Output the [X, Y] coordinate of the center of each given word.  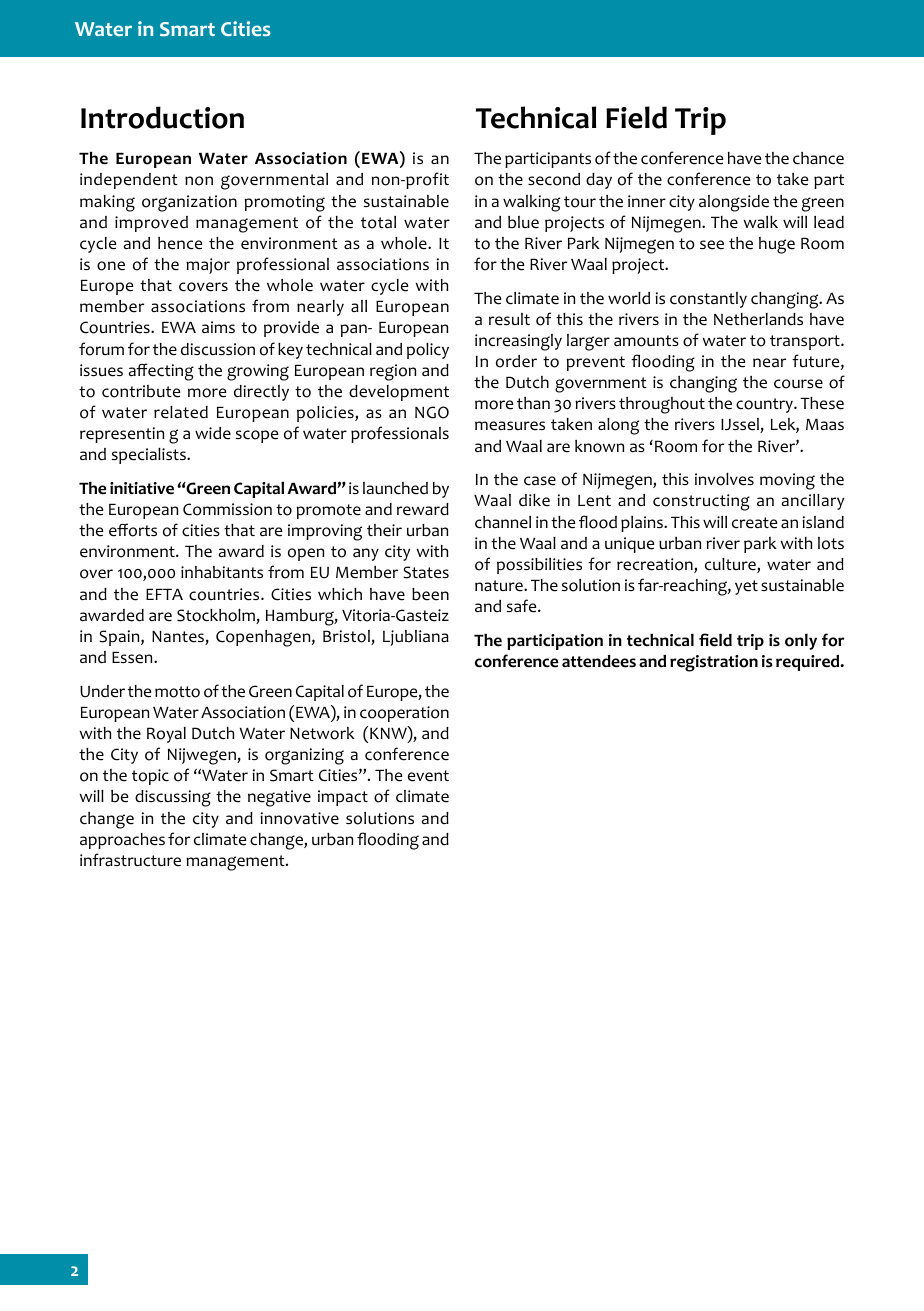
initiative [142, 488]
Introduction [162, 117]
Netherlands [758, 319]
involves [724, 479]
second [554, 179]
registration [714, 663]
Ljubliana [416, 638]
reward [423, 509]
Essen [133, 658]
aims [218, 327]
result [509, 319]
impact [343, 798]
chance [818, 158]
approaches [122, 841]
